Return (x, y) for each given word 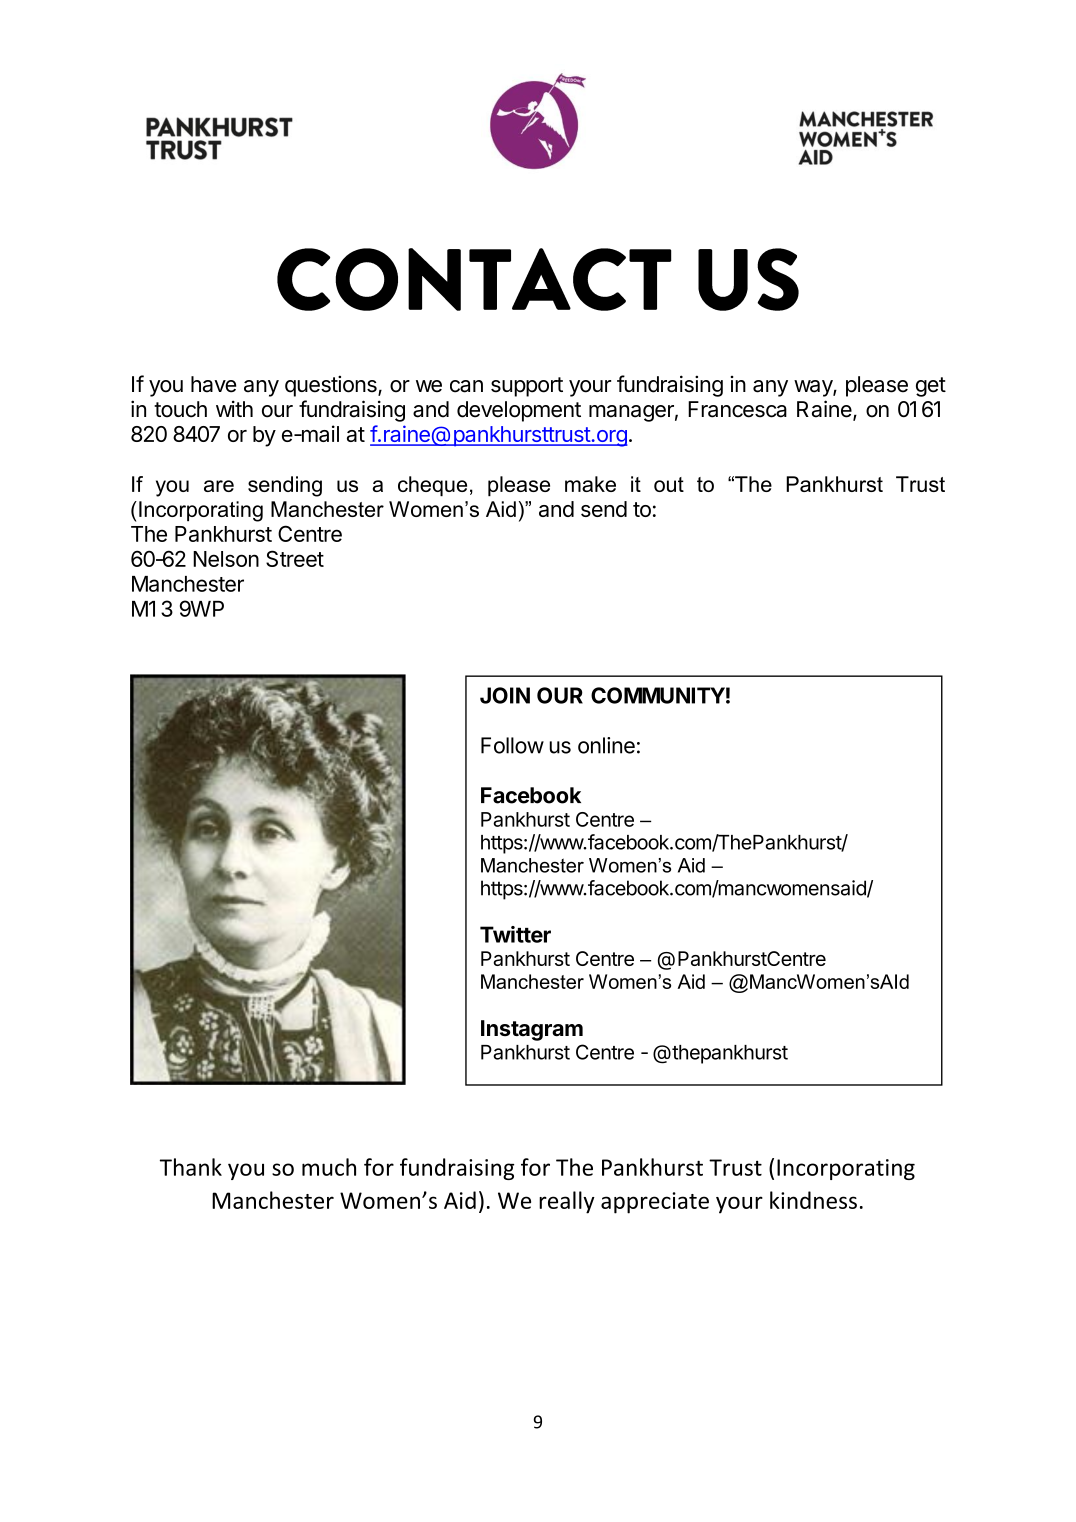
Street (295, 558)
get (931, 387)
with (234, 408)
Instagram (532, 1030)
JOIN (505, 695)
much (329, 1167)
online (606, 745)
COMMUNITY (658, 695)
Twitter (515, 934)
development (519, 411)
